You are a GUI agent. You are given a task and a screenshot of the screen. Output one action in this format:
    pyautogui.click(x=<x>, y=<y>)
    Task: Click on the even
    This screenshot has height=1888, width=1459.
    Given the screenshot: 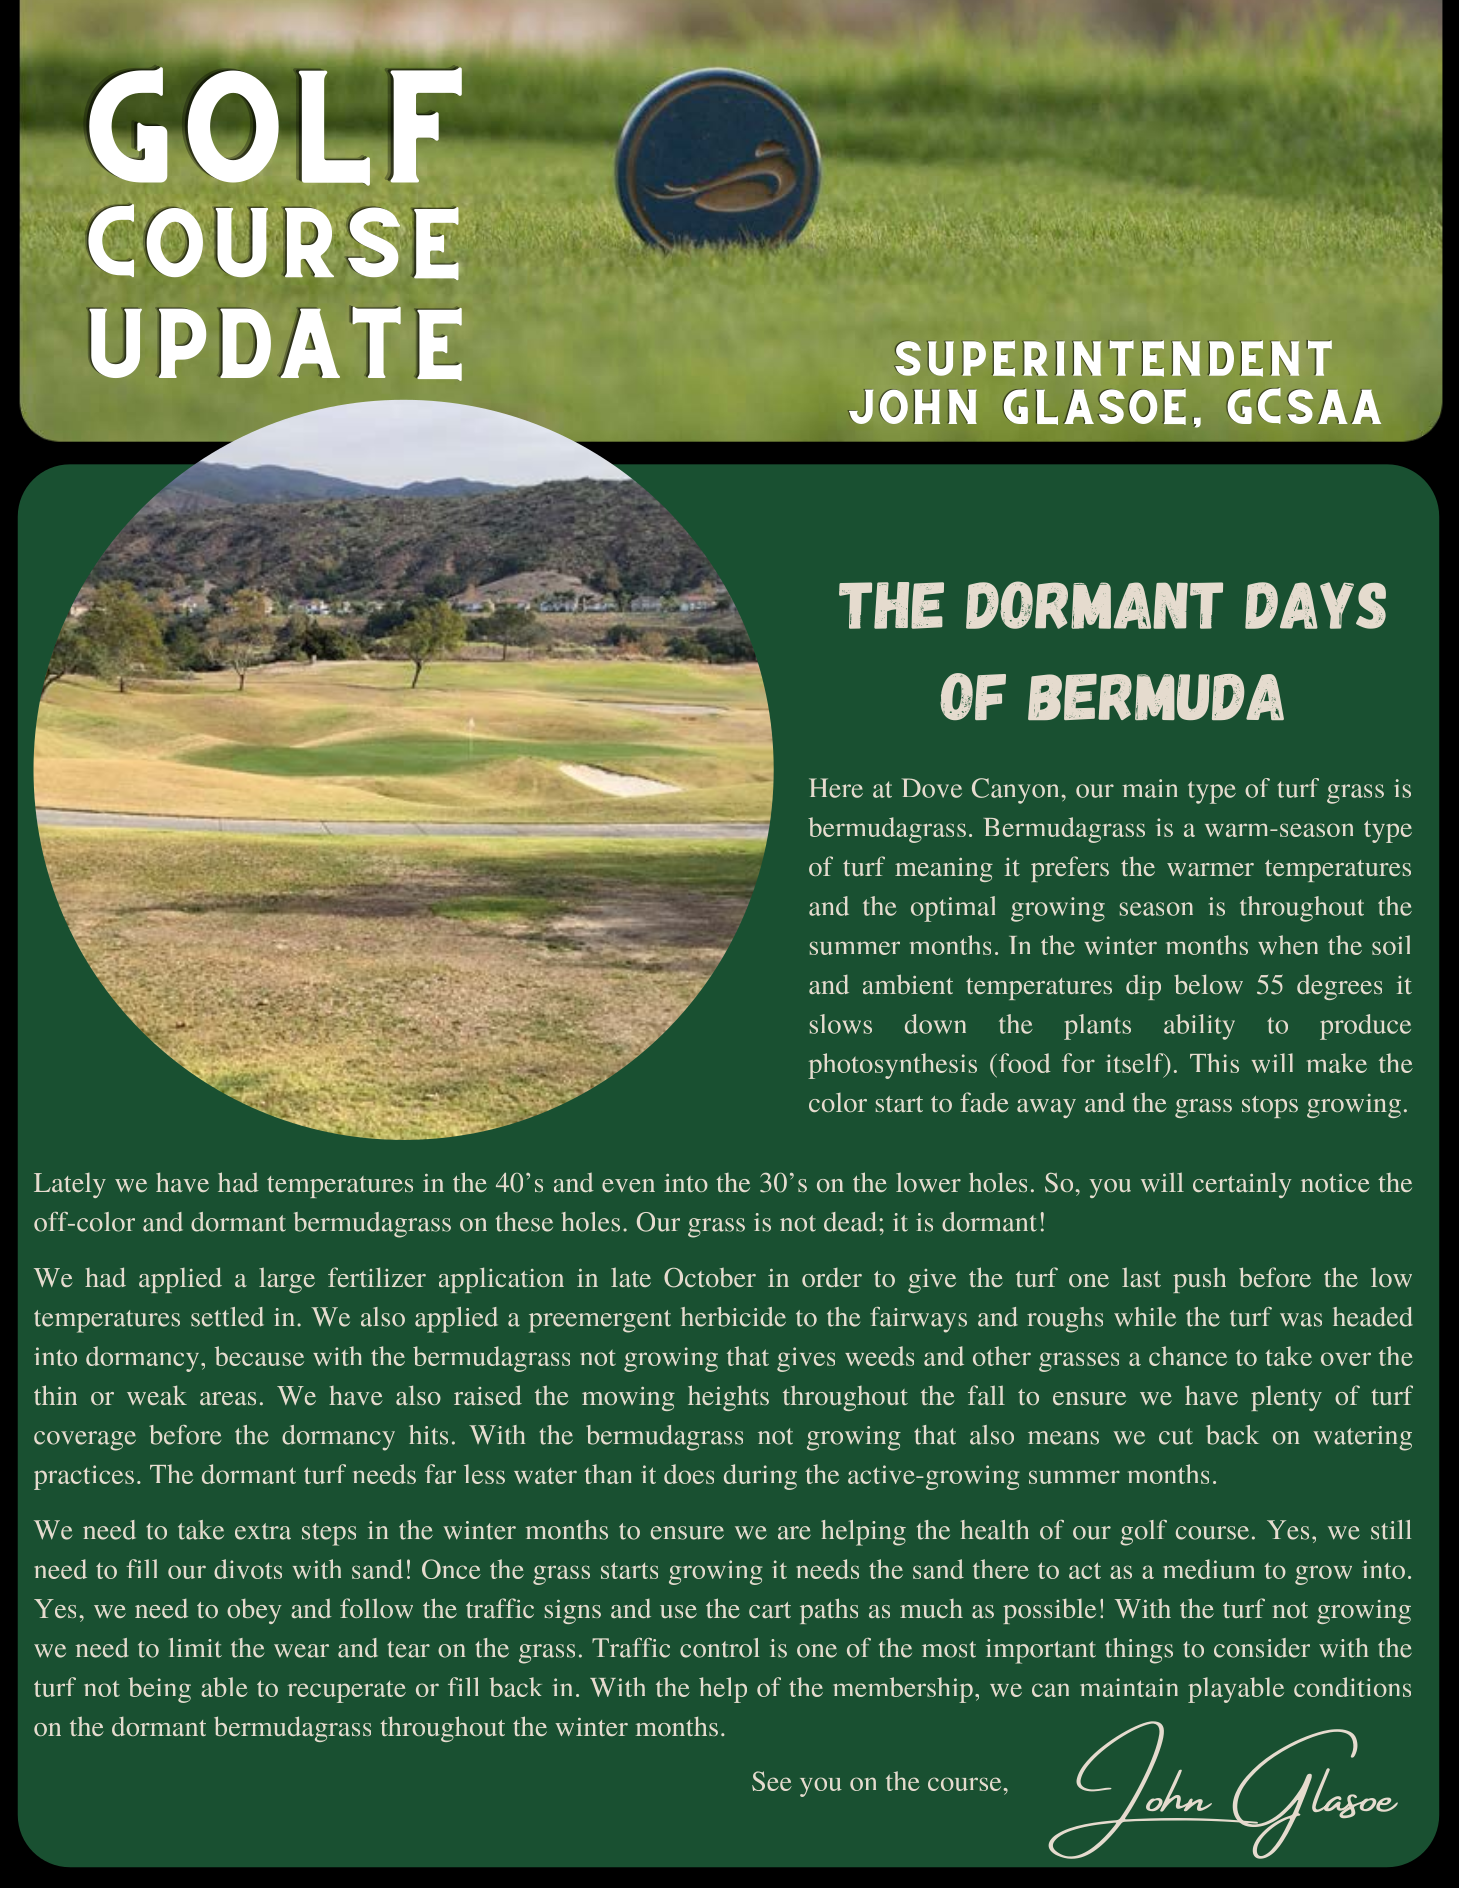 What is the action you would take?
    pyautogui.click(x=628, y=1185)
